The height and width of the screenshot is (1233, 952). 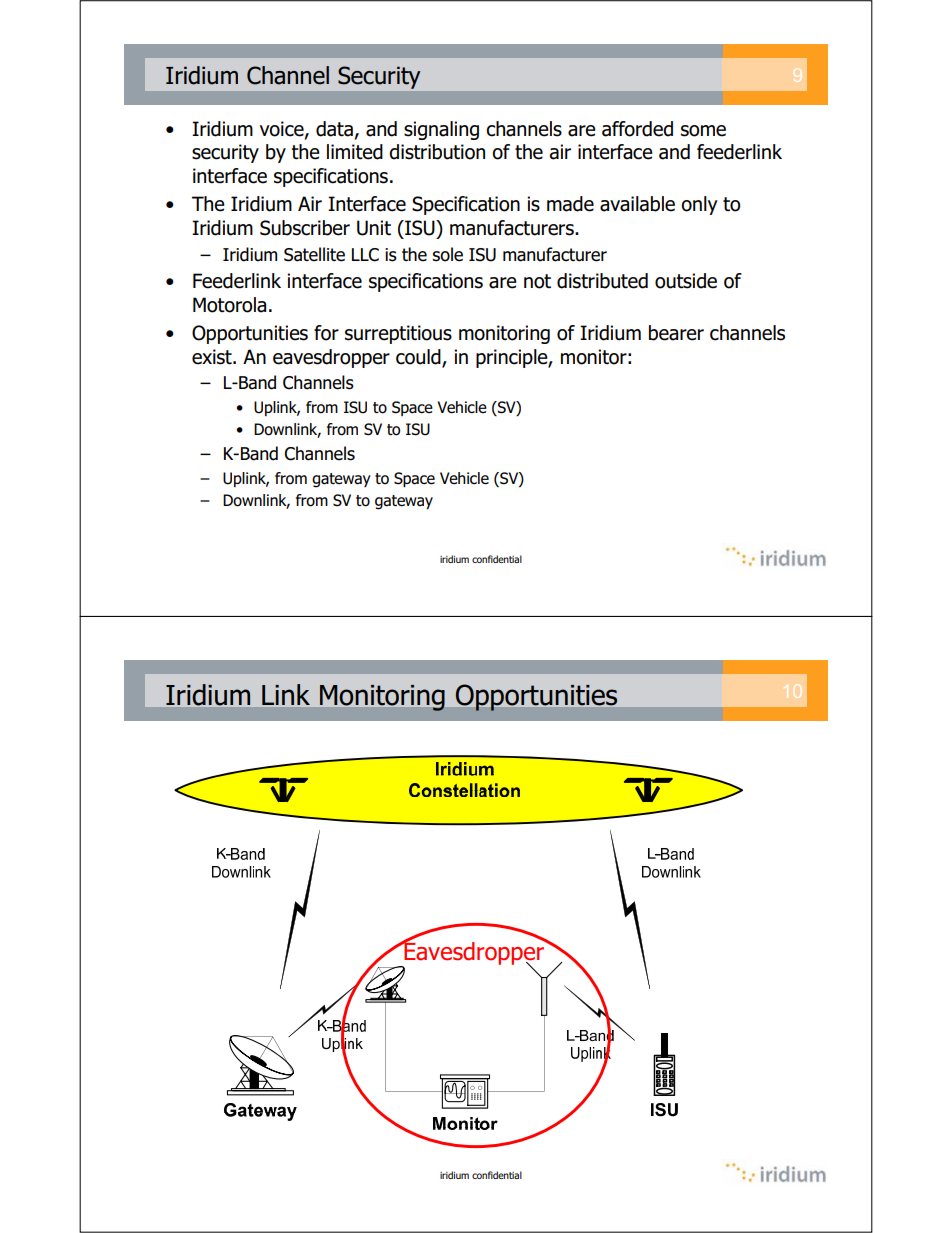 I want to click on Subscriber, so click(x=305, y=228).
